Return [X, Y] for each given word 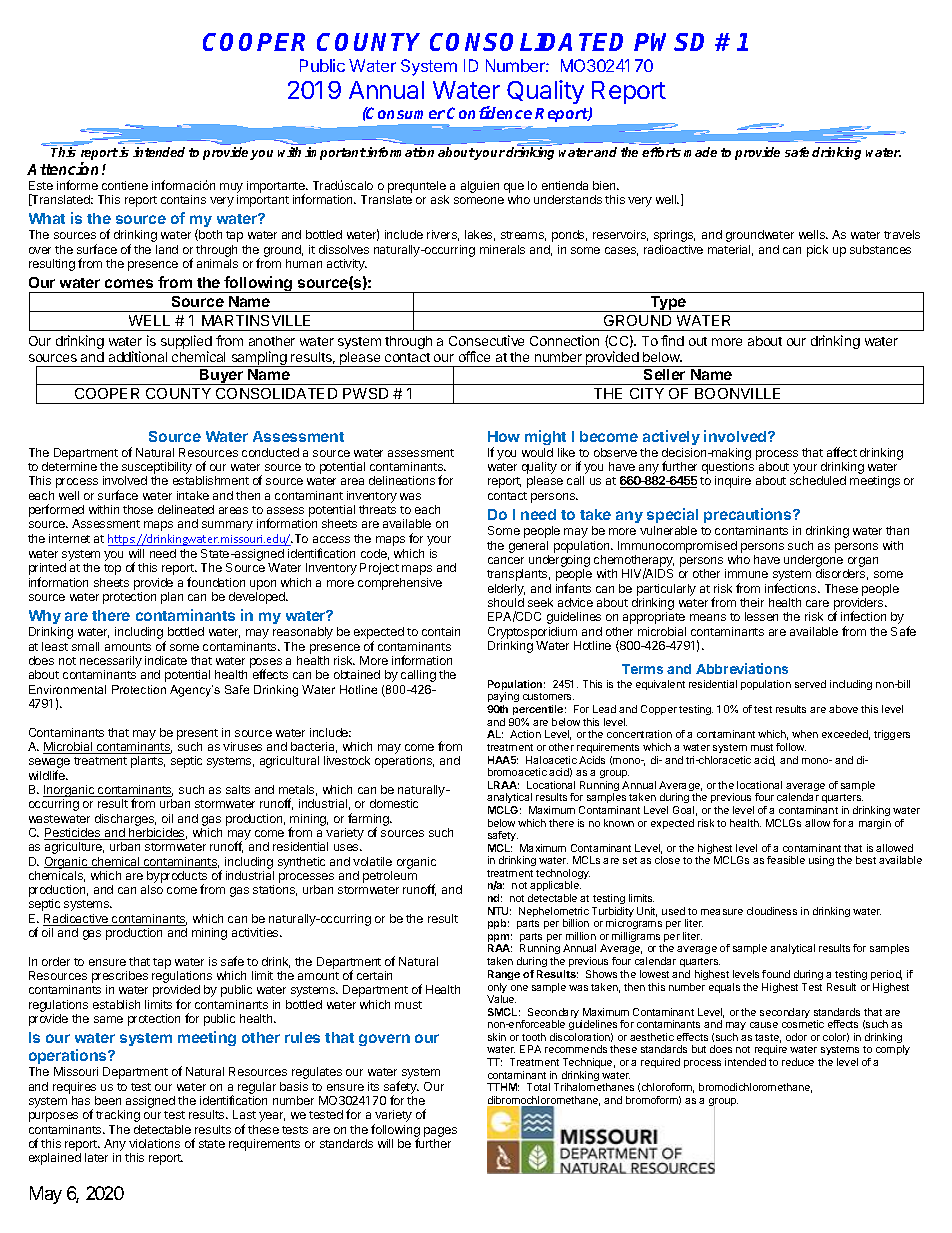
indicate [166, 660]
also [152, 889]
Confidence [489, 112]
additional [138, 356]
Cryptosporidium [532, 633]
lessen [761, 616]
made [700, 152]
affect [842, 452]
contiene [125, 185]
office [474, 356]
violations [154, 1143]
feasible [786, 860]
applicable [555, 888]
